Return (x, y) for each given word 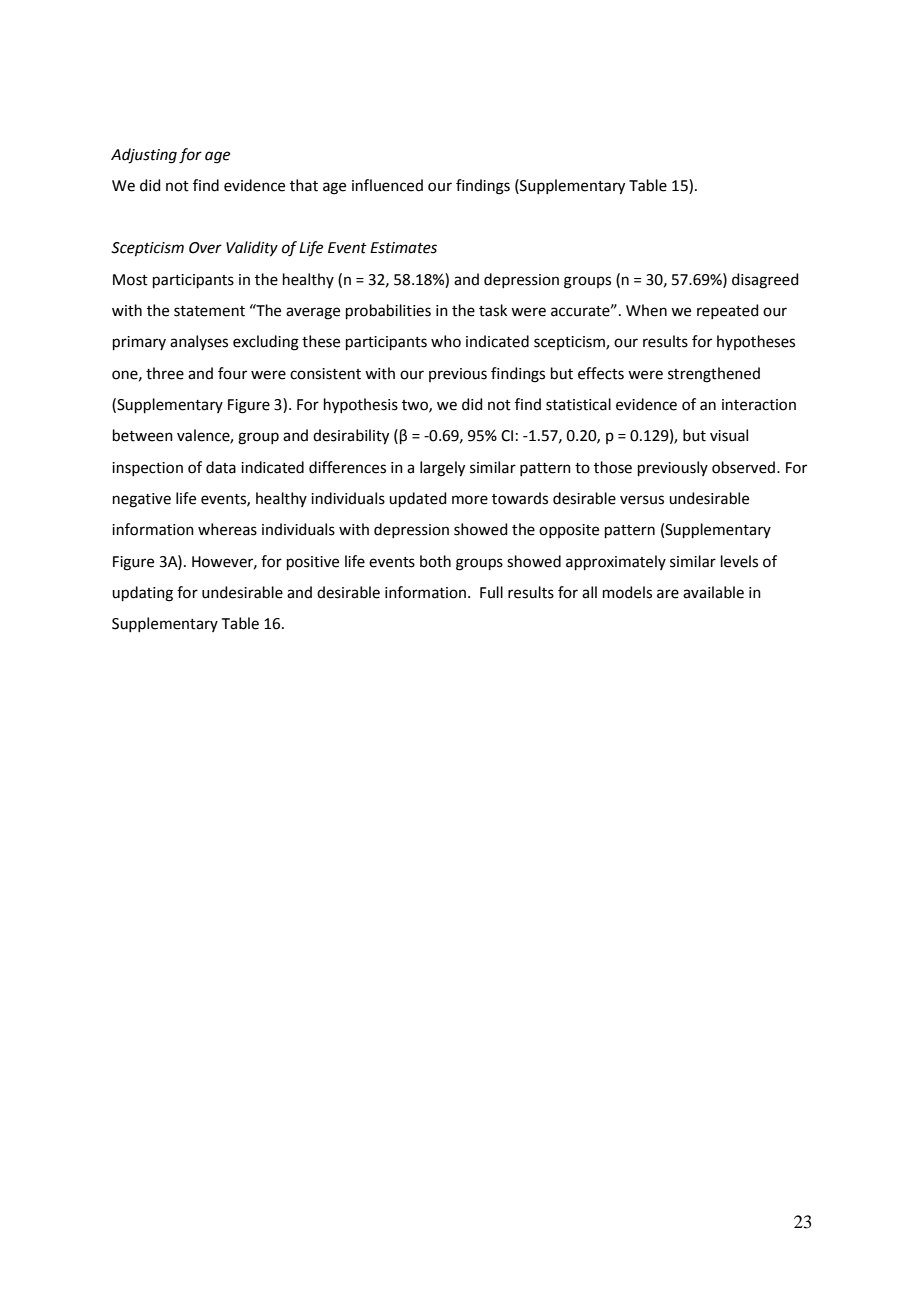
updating (142, 594)
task (493, 310)
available (713, 592)
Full (491, 592)
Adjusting (144, 156)
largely (442, 469)
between (143, 435)
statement (209, 311)
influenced (387, 185)
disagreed (765, 281)
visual (729, 435)
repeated (728, 311)
